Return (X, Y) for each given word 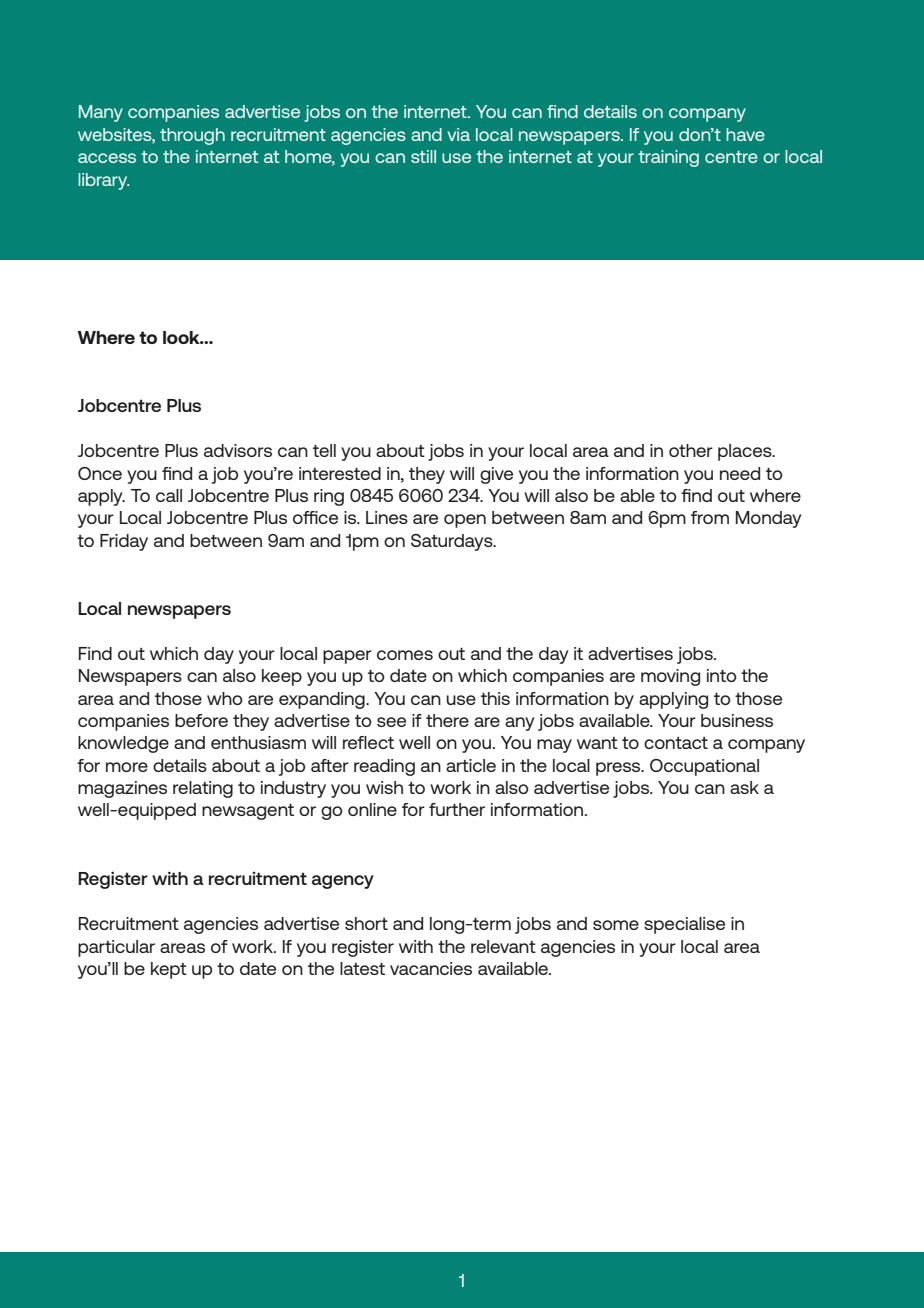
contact (676, 743)
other (691, 450)
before (201, 720)
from (710, 517)
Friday (124, 542)
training (668, 158)
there (447, 720)
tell (324, 450)
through (192, 136)
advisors (238, 450)
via (459, 134)
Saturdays (453, 542)
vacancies (431, 968)
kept (169, 970)
